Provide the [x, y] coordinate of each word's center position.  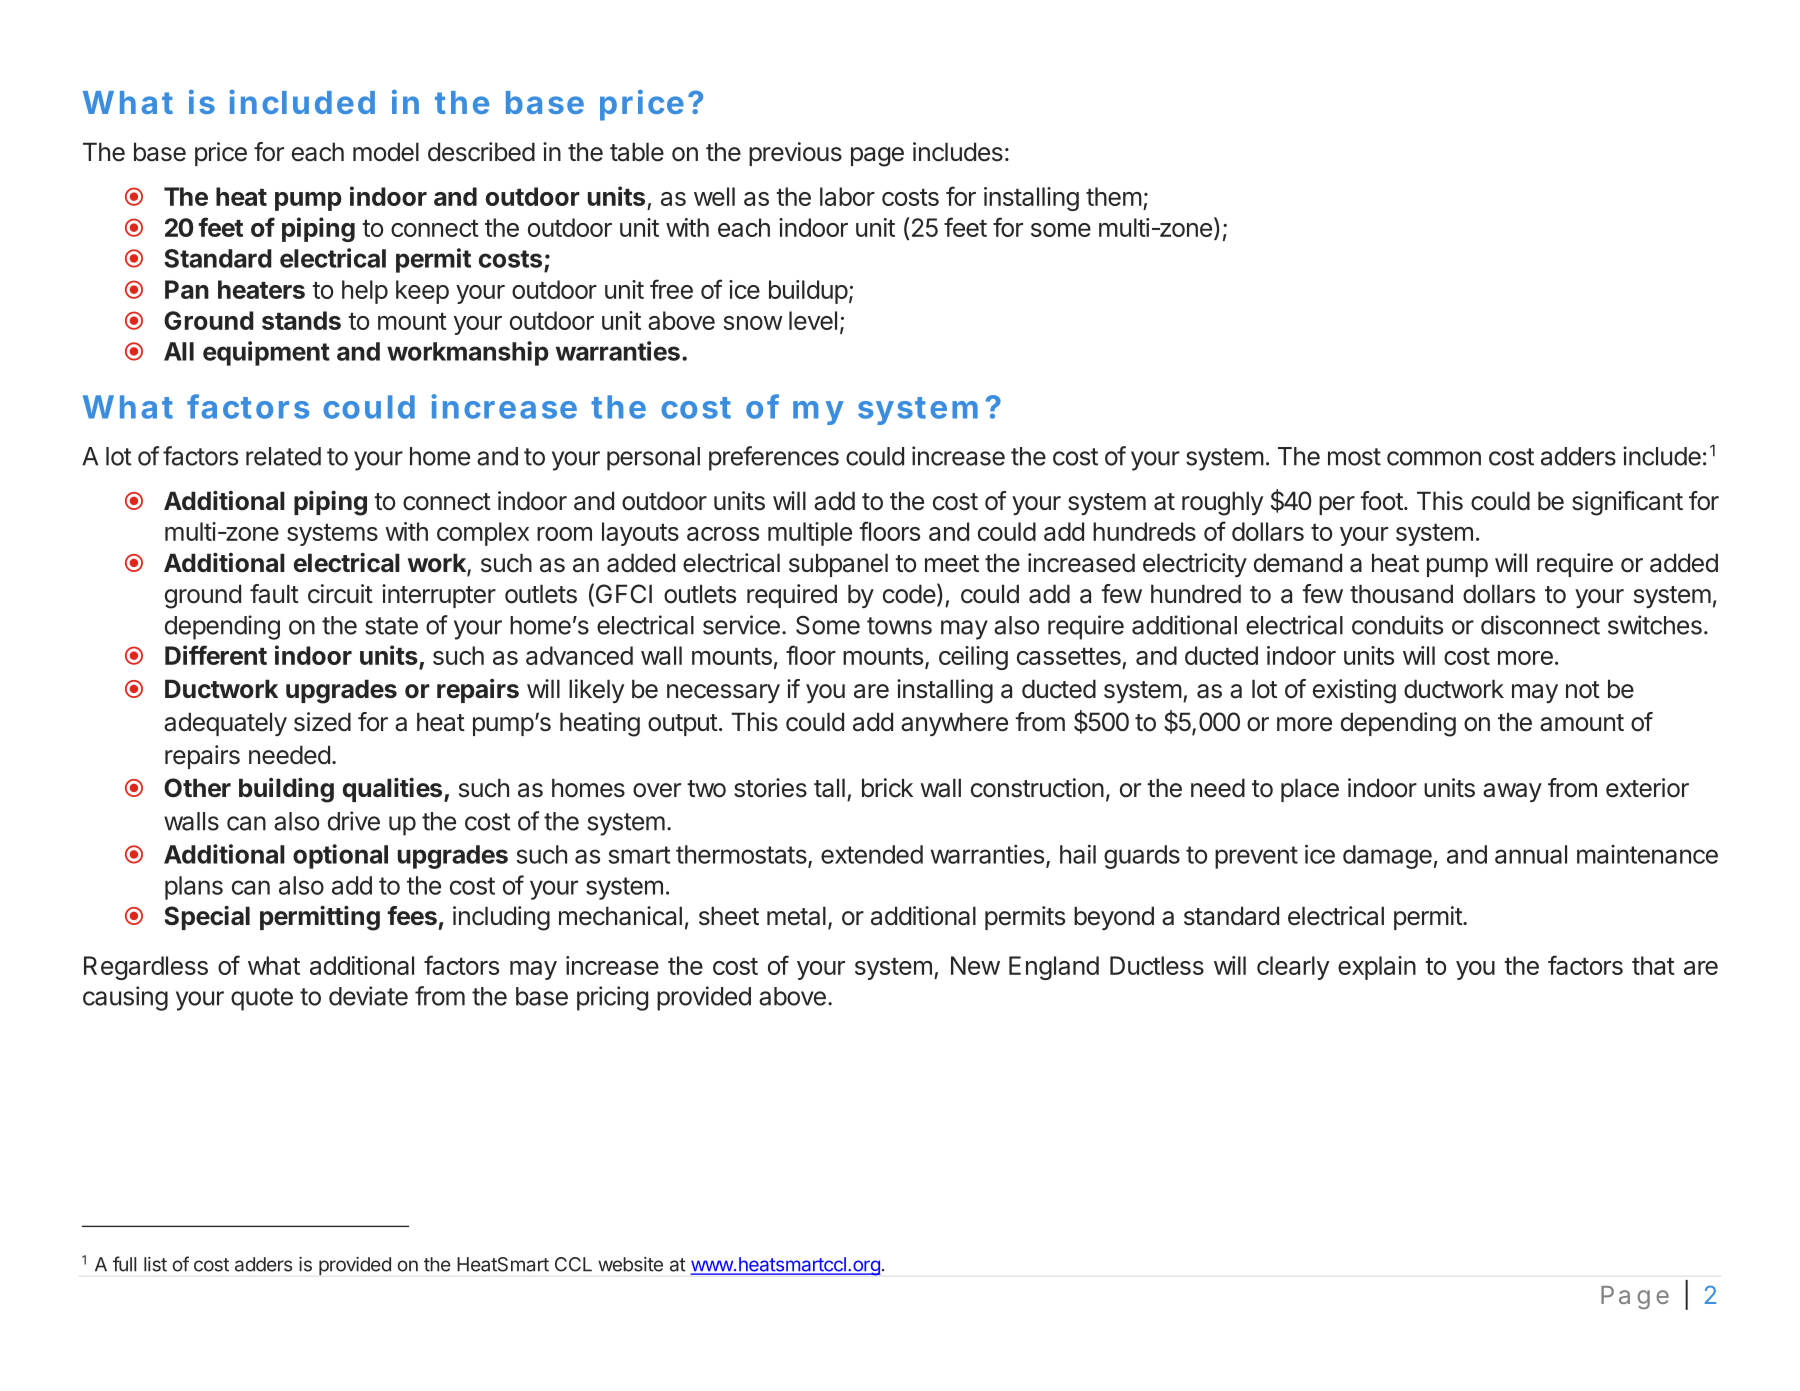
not [1583, 690]
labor [847, 196]
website [630, 1264]
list [155, 1264]
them [1114, 196]
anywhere [954, 724]
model [386, 152]
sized [322, 722]
